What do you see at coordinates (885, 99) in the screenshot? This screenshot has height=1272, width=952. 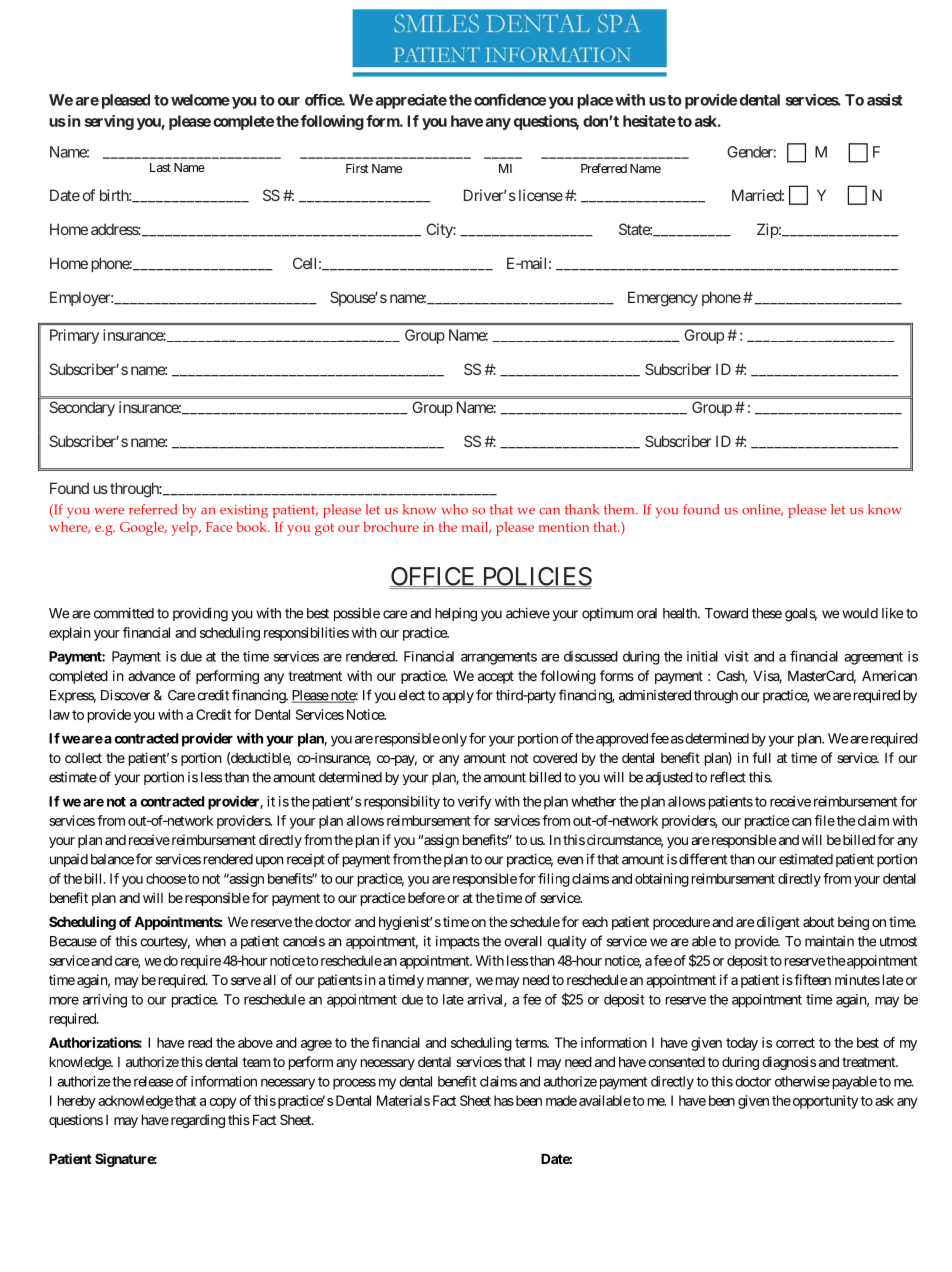 I see `assist` at bounding box center [885, 99].
